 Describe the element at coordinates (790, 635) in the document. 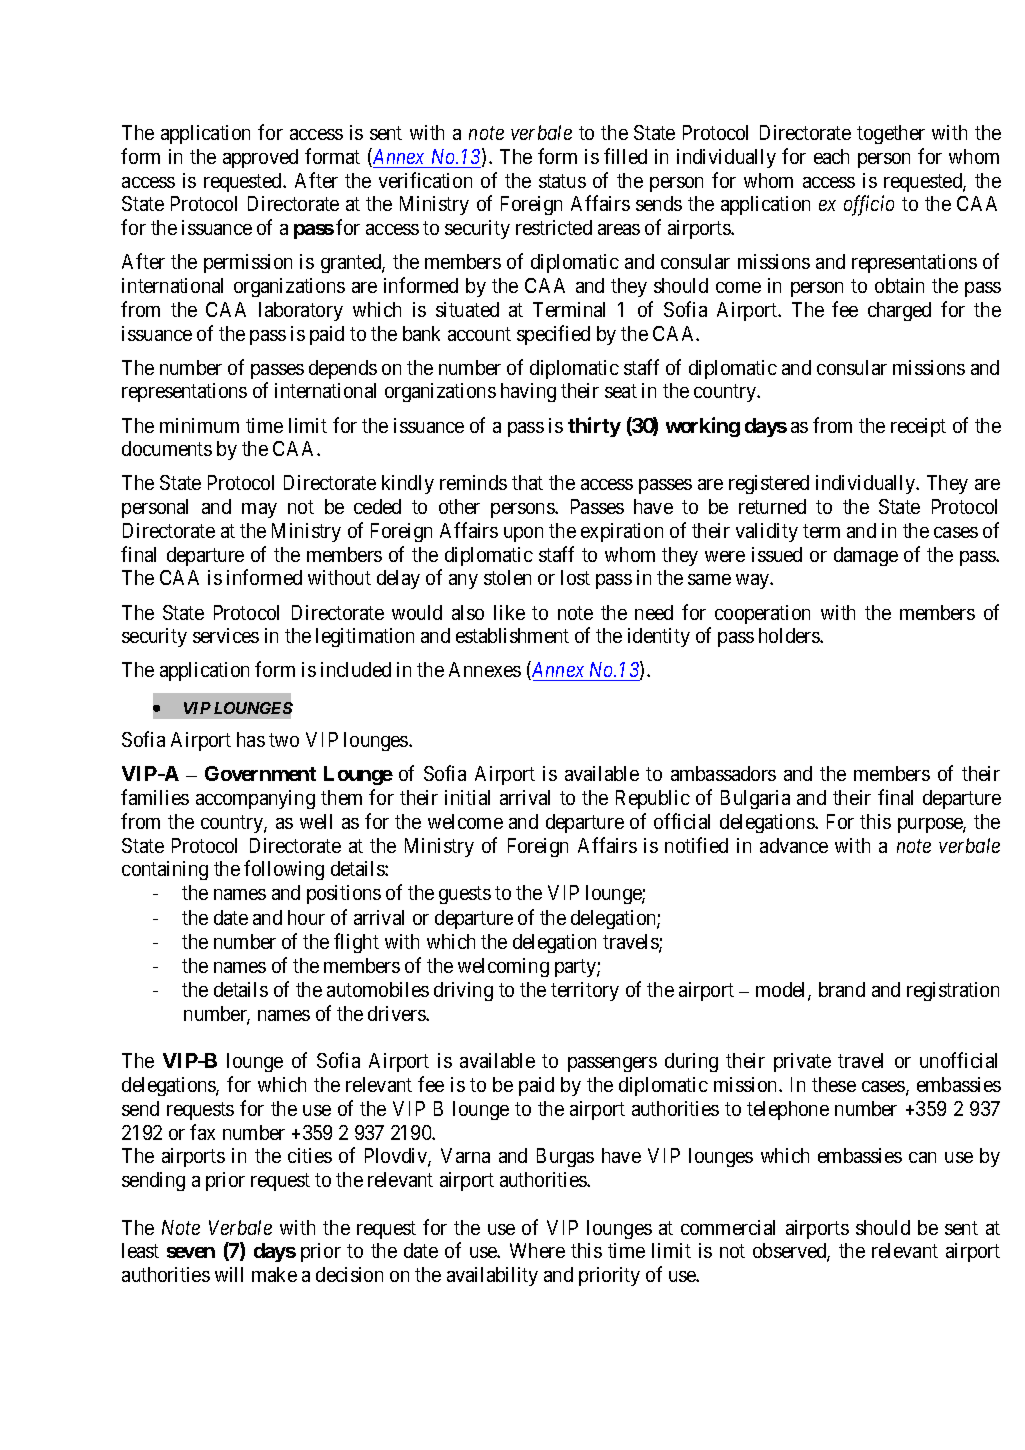

I see `holders` at that location.
